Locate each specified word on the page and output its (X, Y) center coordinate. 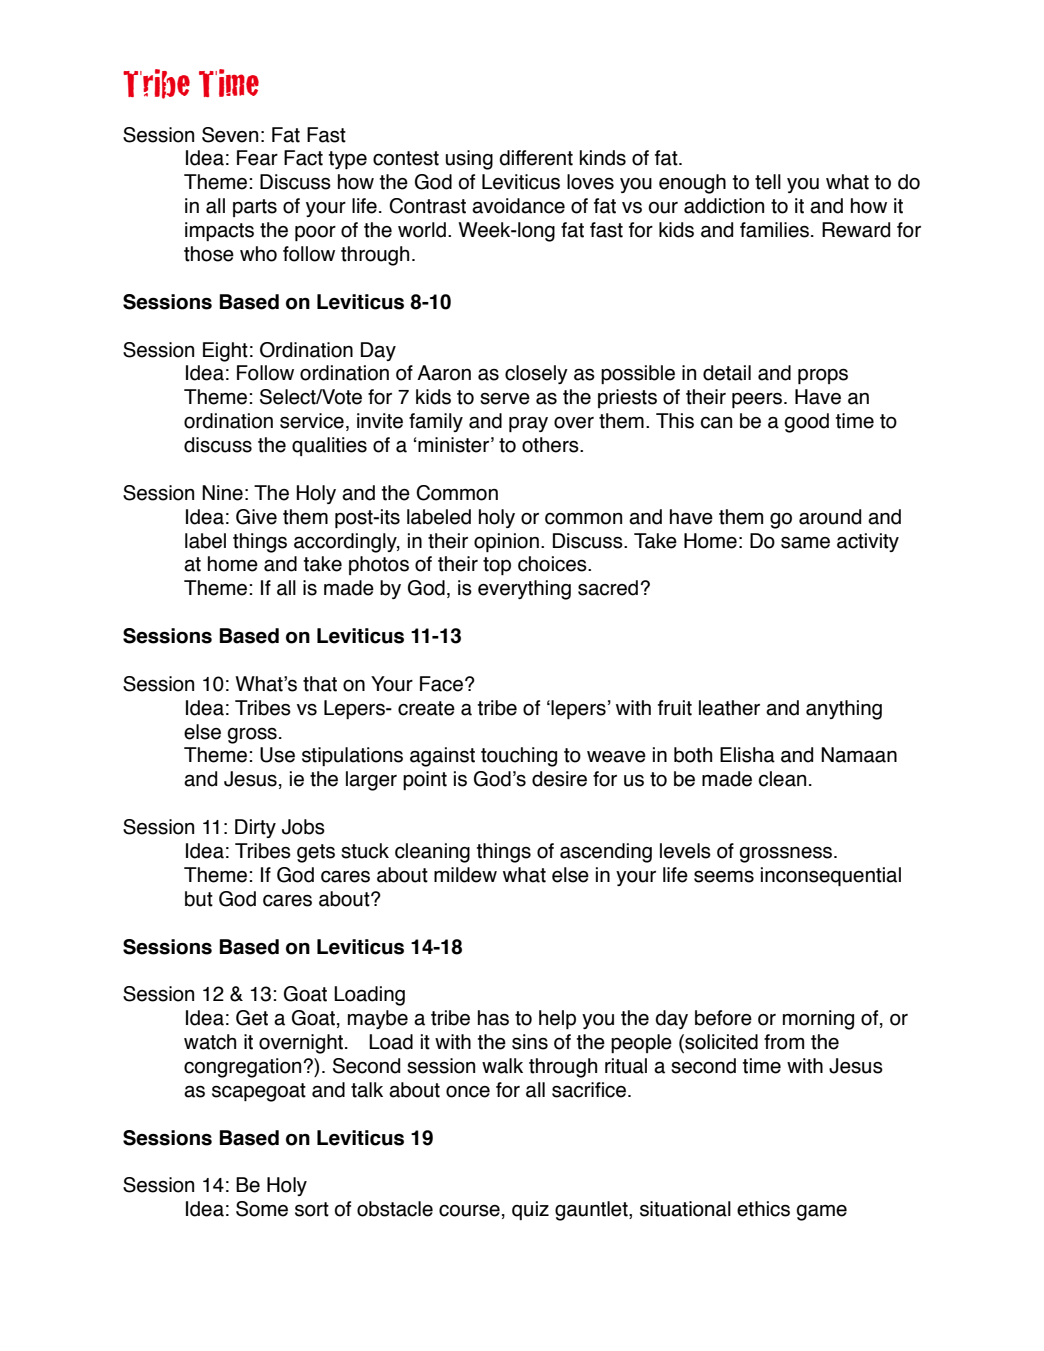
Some (262, 1209)
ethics (763, 1209)
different (536, 158)
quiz (530, 1210)
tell (768, 182)
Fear (257, 158)
